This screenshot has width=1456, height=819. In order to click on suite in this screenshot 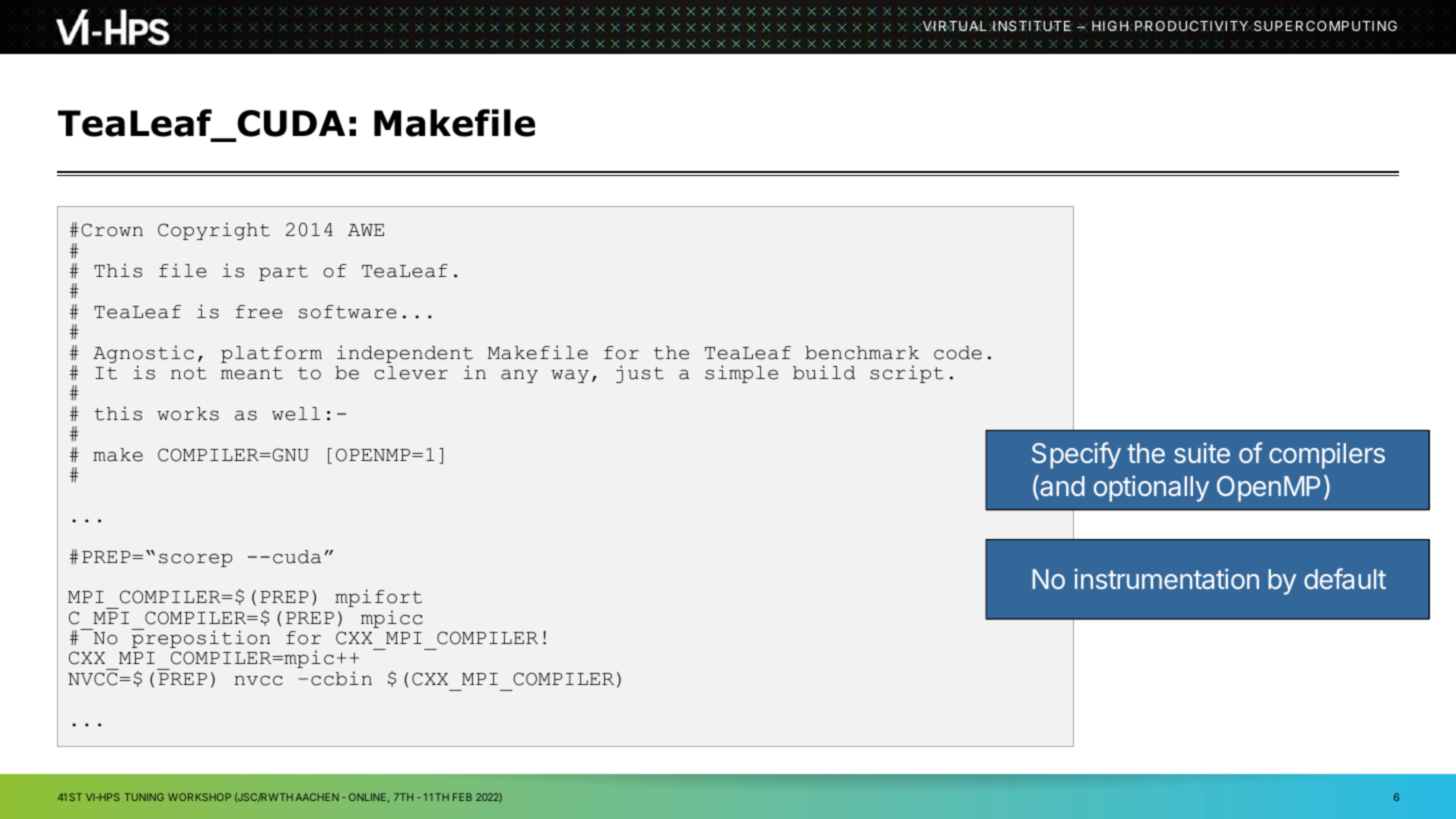, I will do `click(1202, 452)`.
